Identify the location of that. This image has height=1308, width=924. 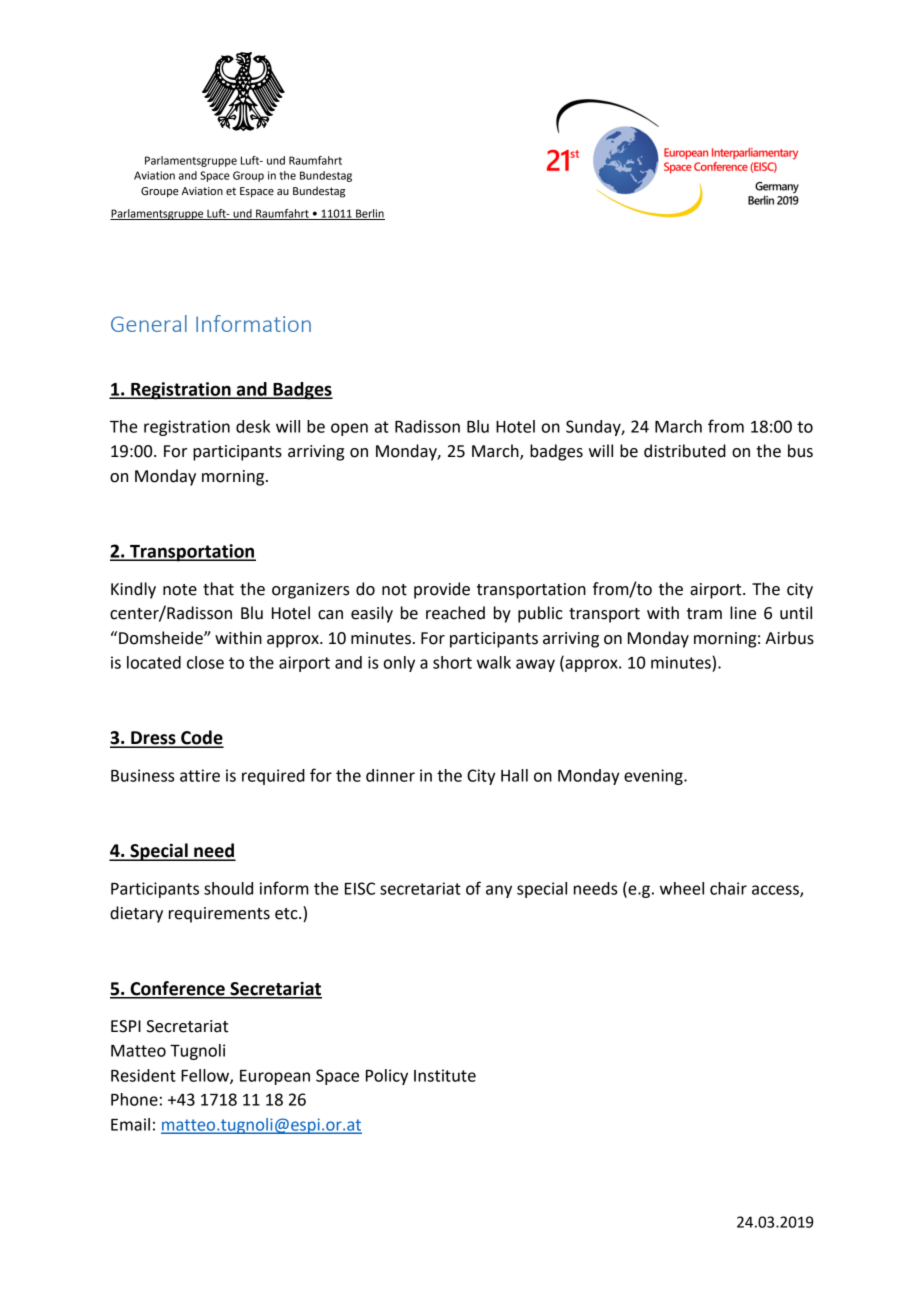
(218, 589).
